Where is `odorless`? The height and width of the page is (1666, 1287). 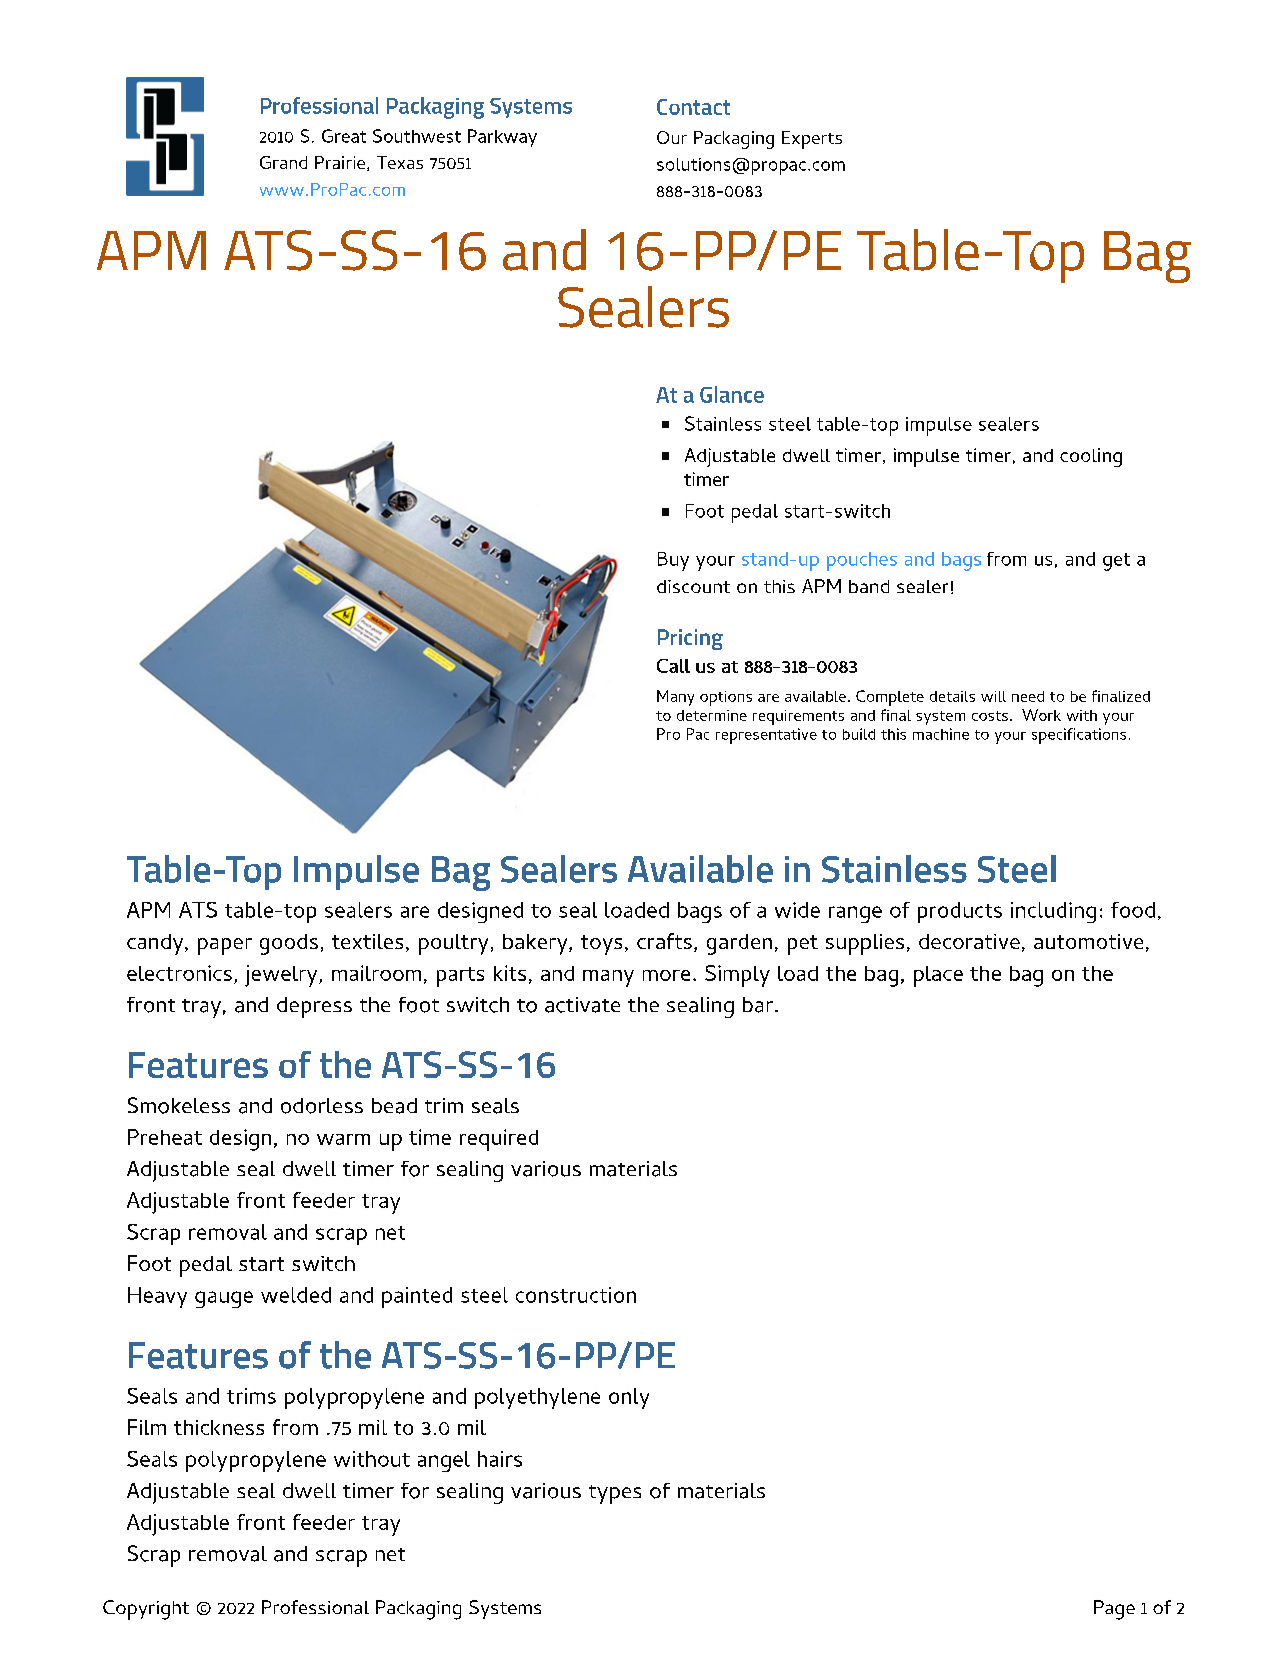 odorless is located at coordinates (322, 1106).
